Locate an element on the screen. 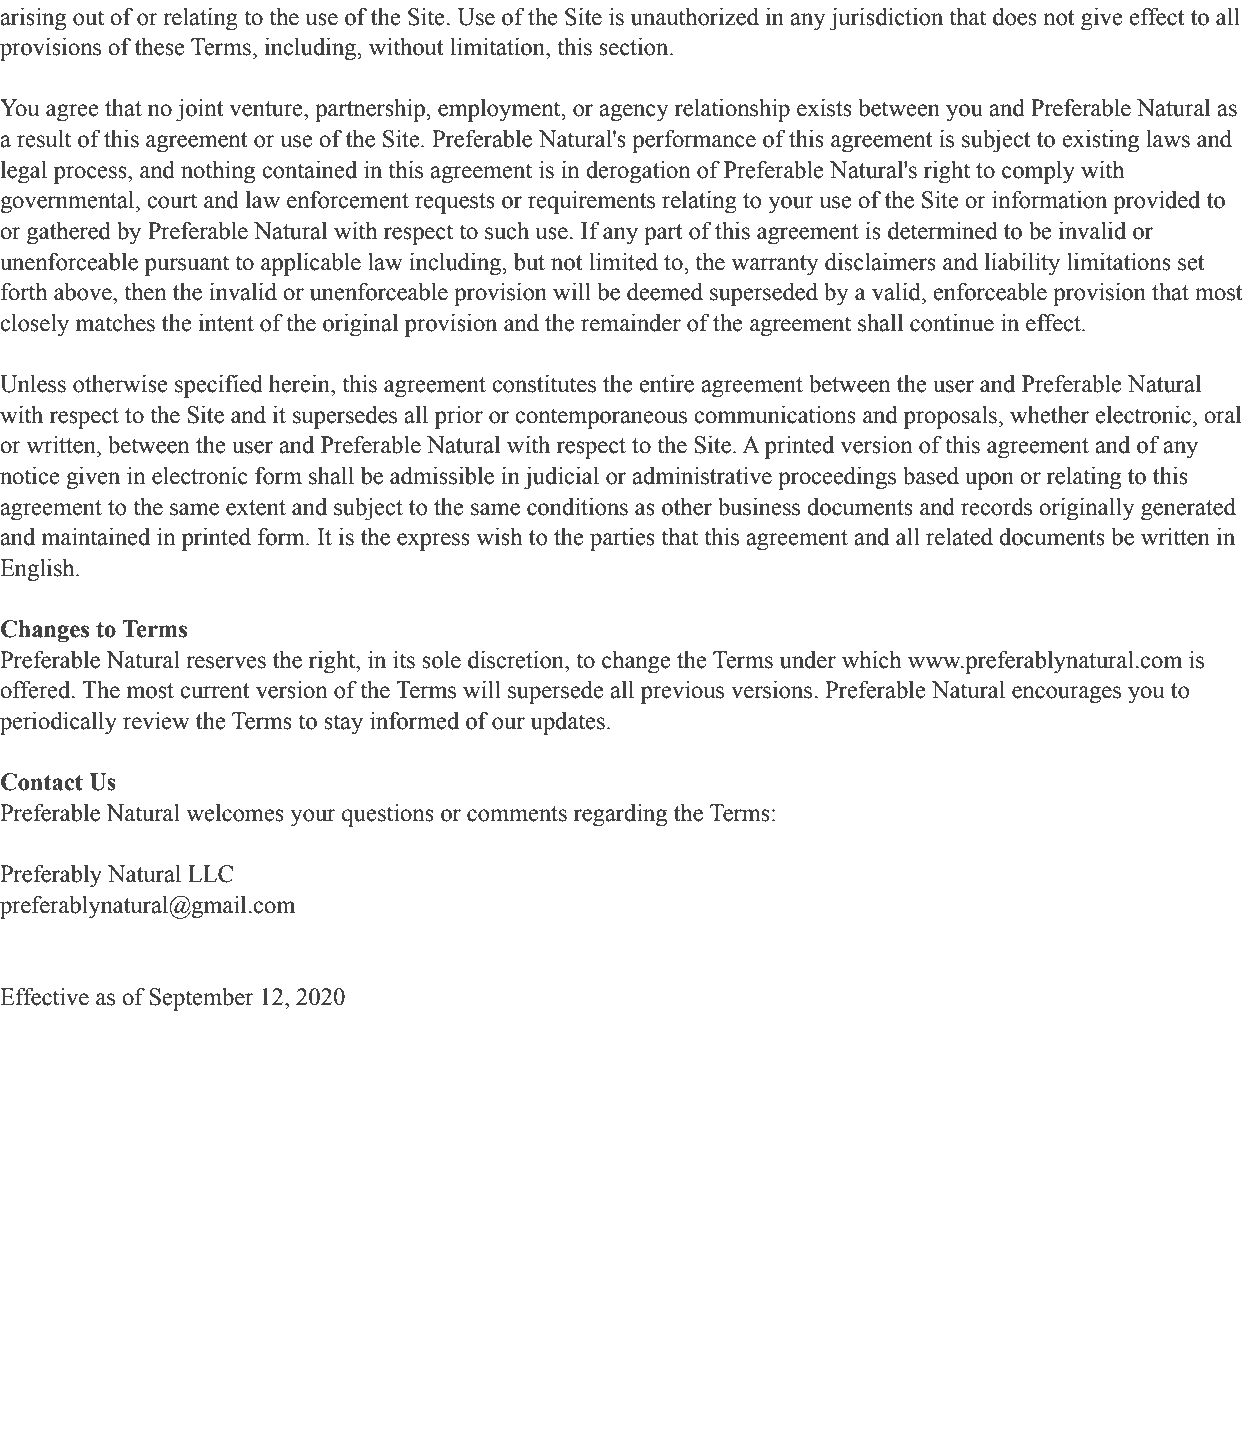 Image resolution: width=1250 pixels, height=1454 pixels. continue is located at coordinates (952, 323).
